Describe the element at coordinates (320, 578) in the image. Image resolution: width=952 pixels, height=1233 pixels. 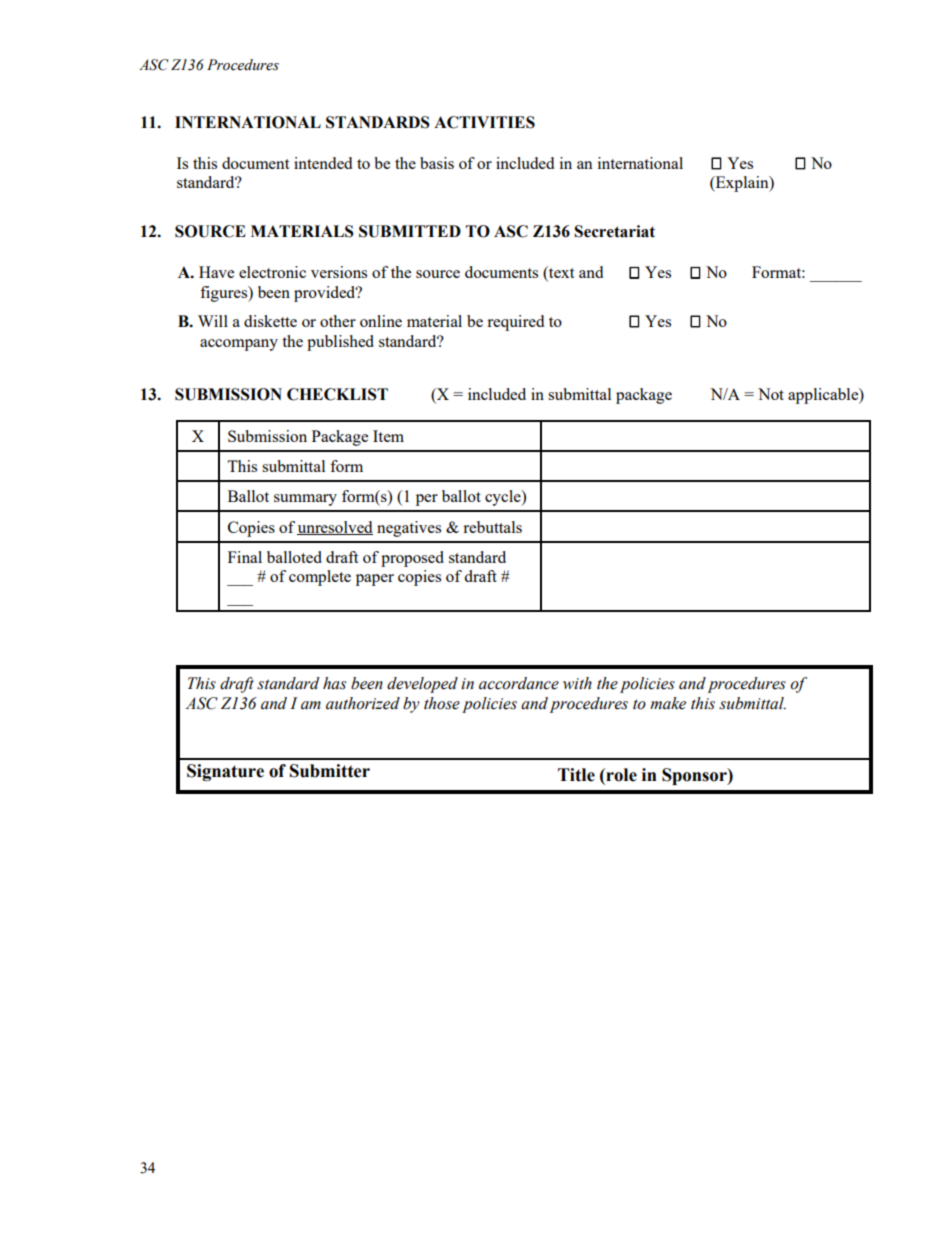
I see `complete` at that location.
